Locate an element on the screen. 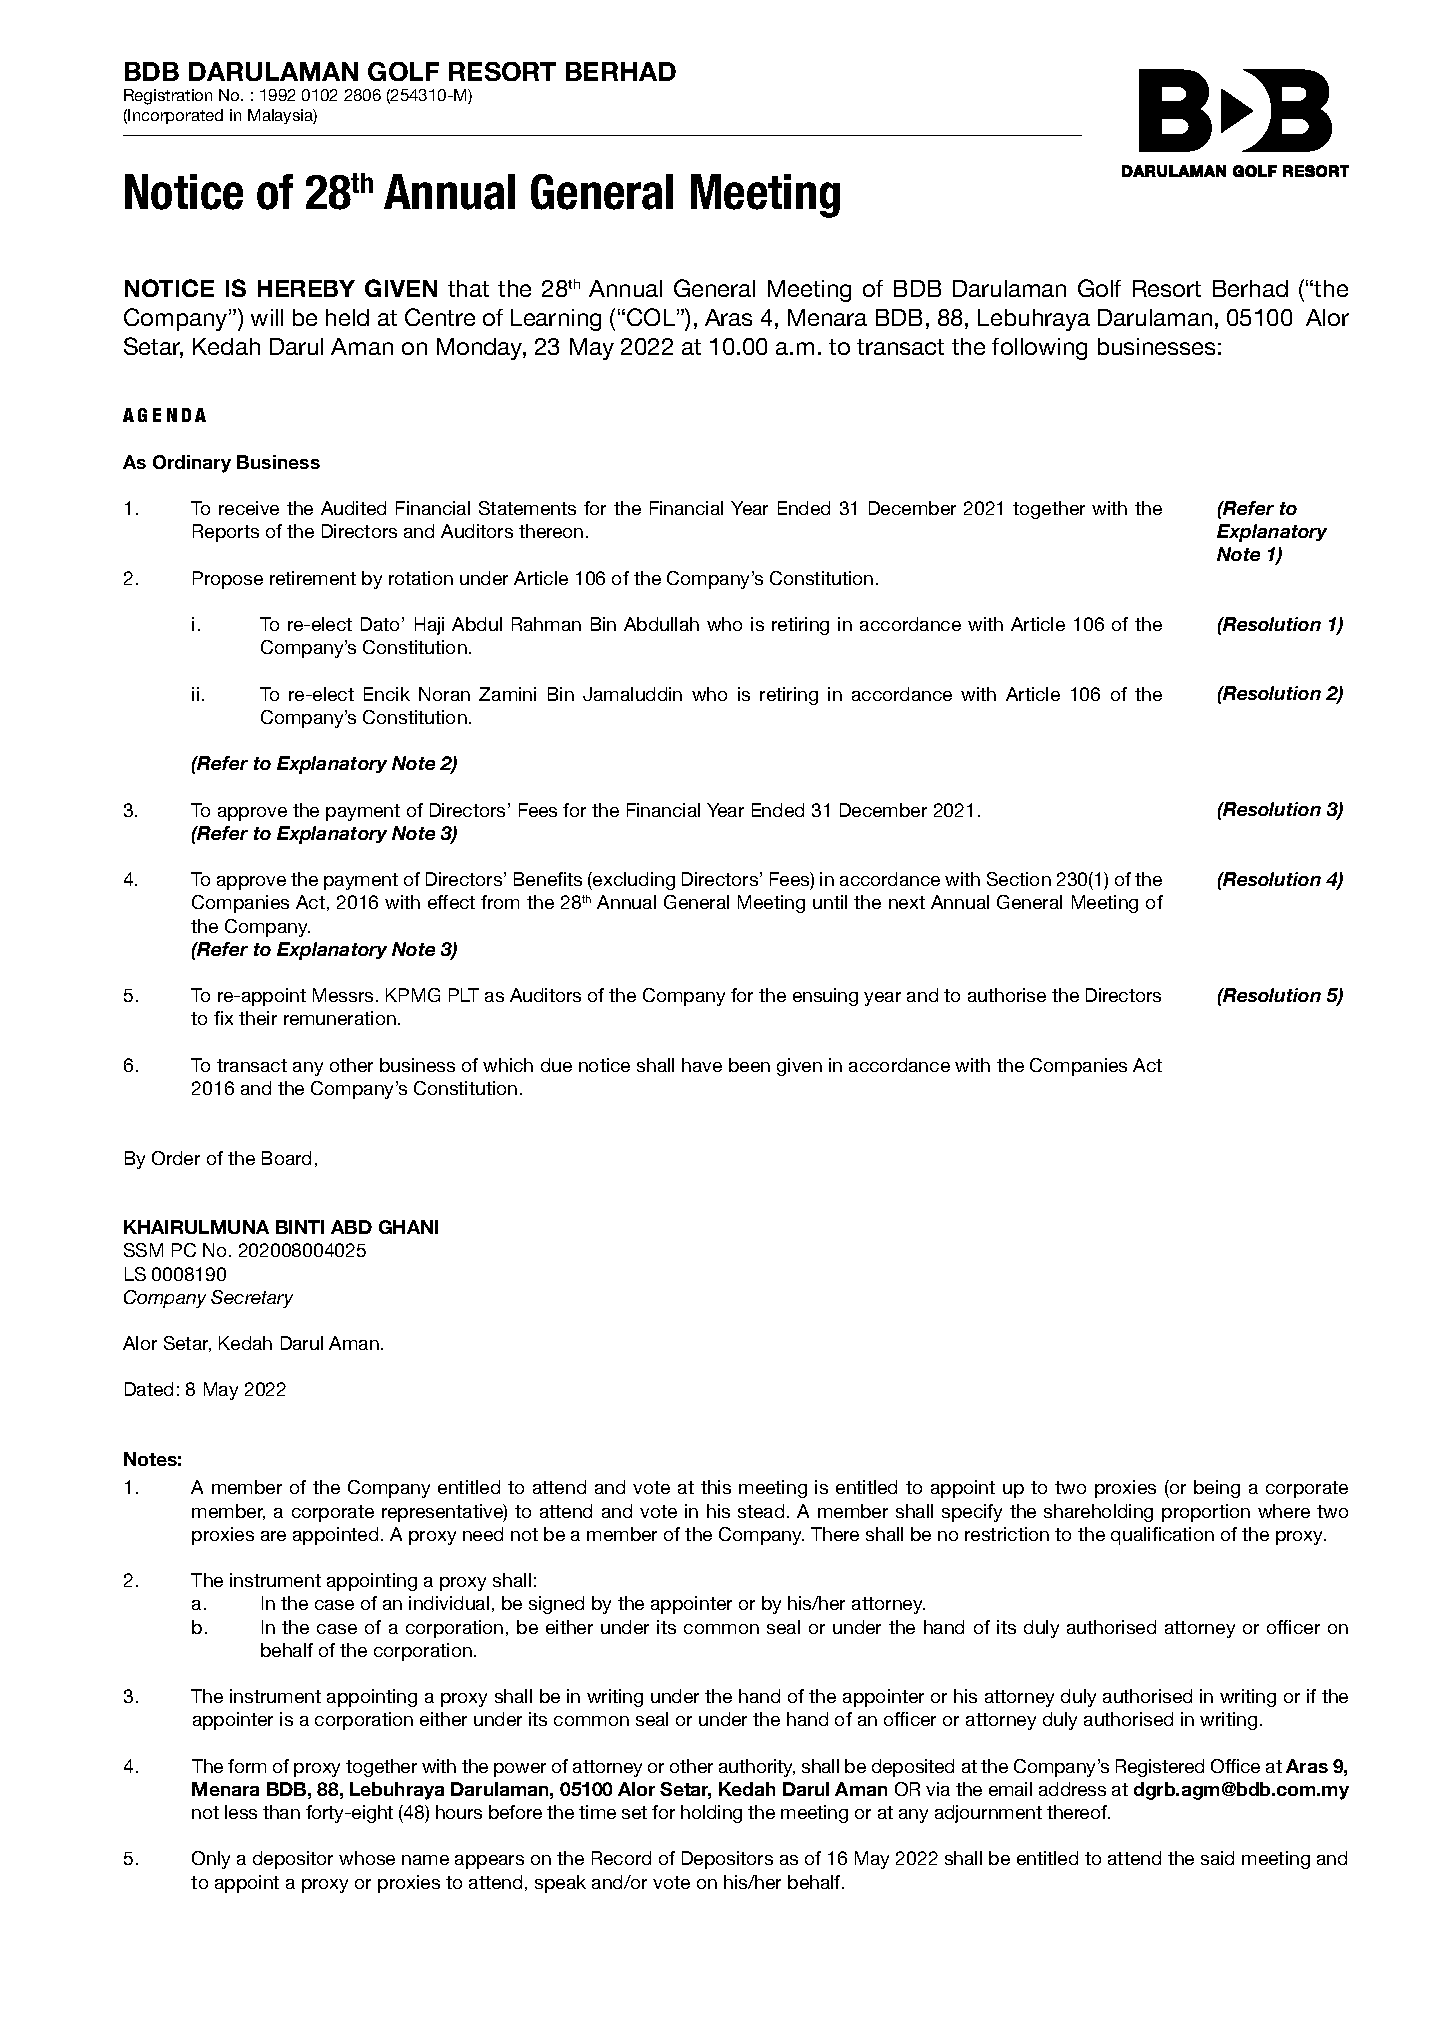 This screenshot has width=1438, height=2034. Learning is located at coordinates (556, 320).
